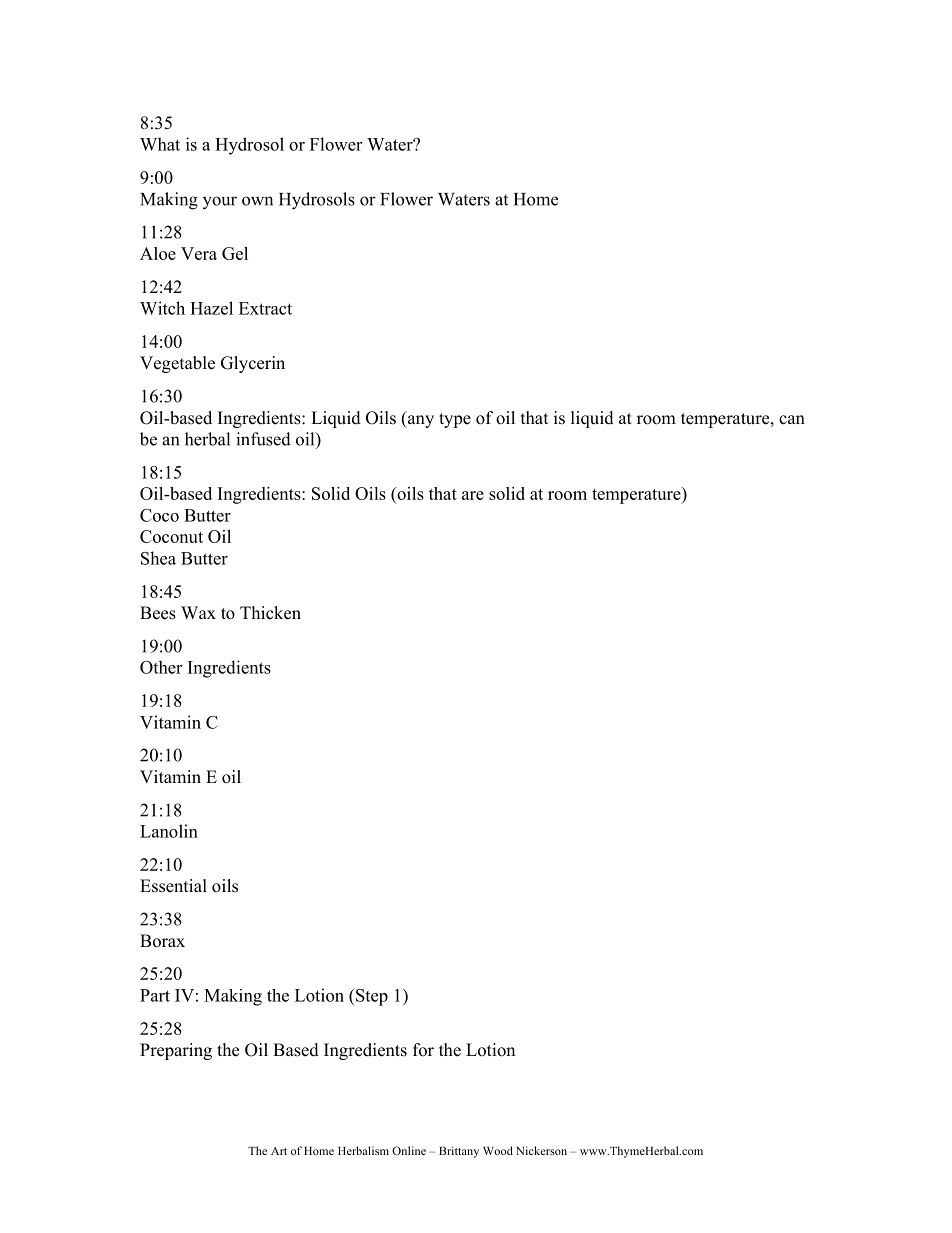 Image resolution: width=952 pixels, height=1233 pixels. I want to click on type, so click(455, 420).
